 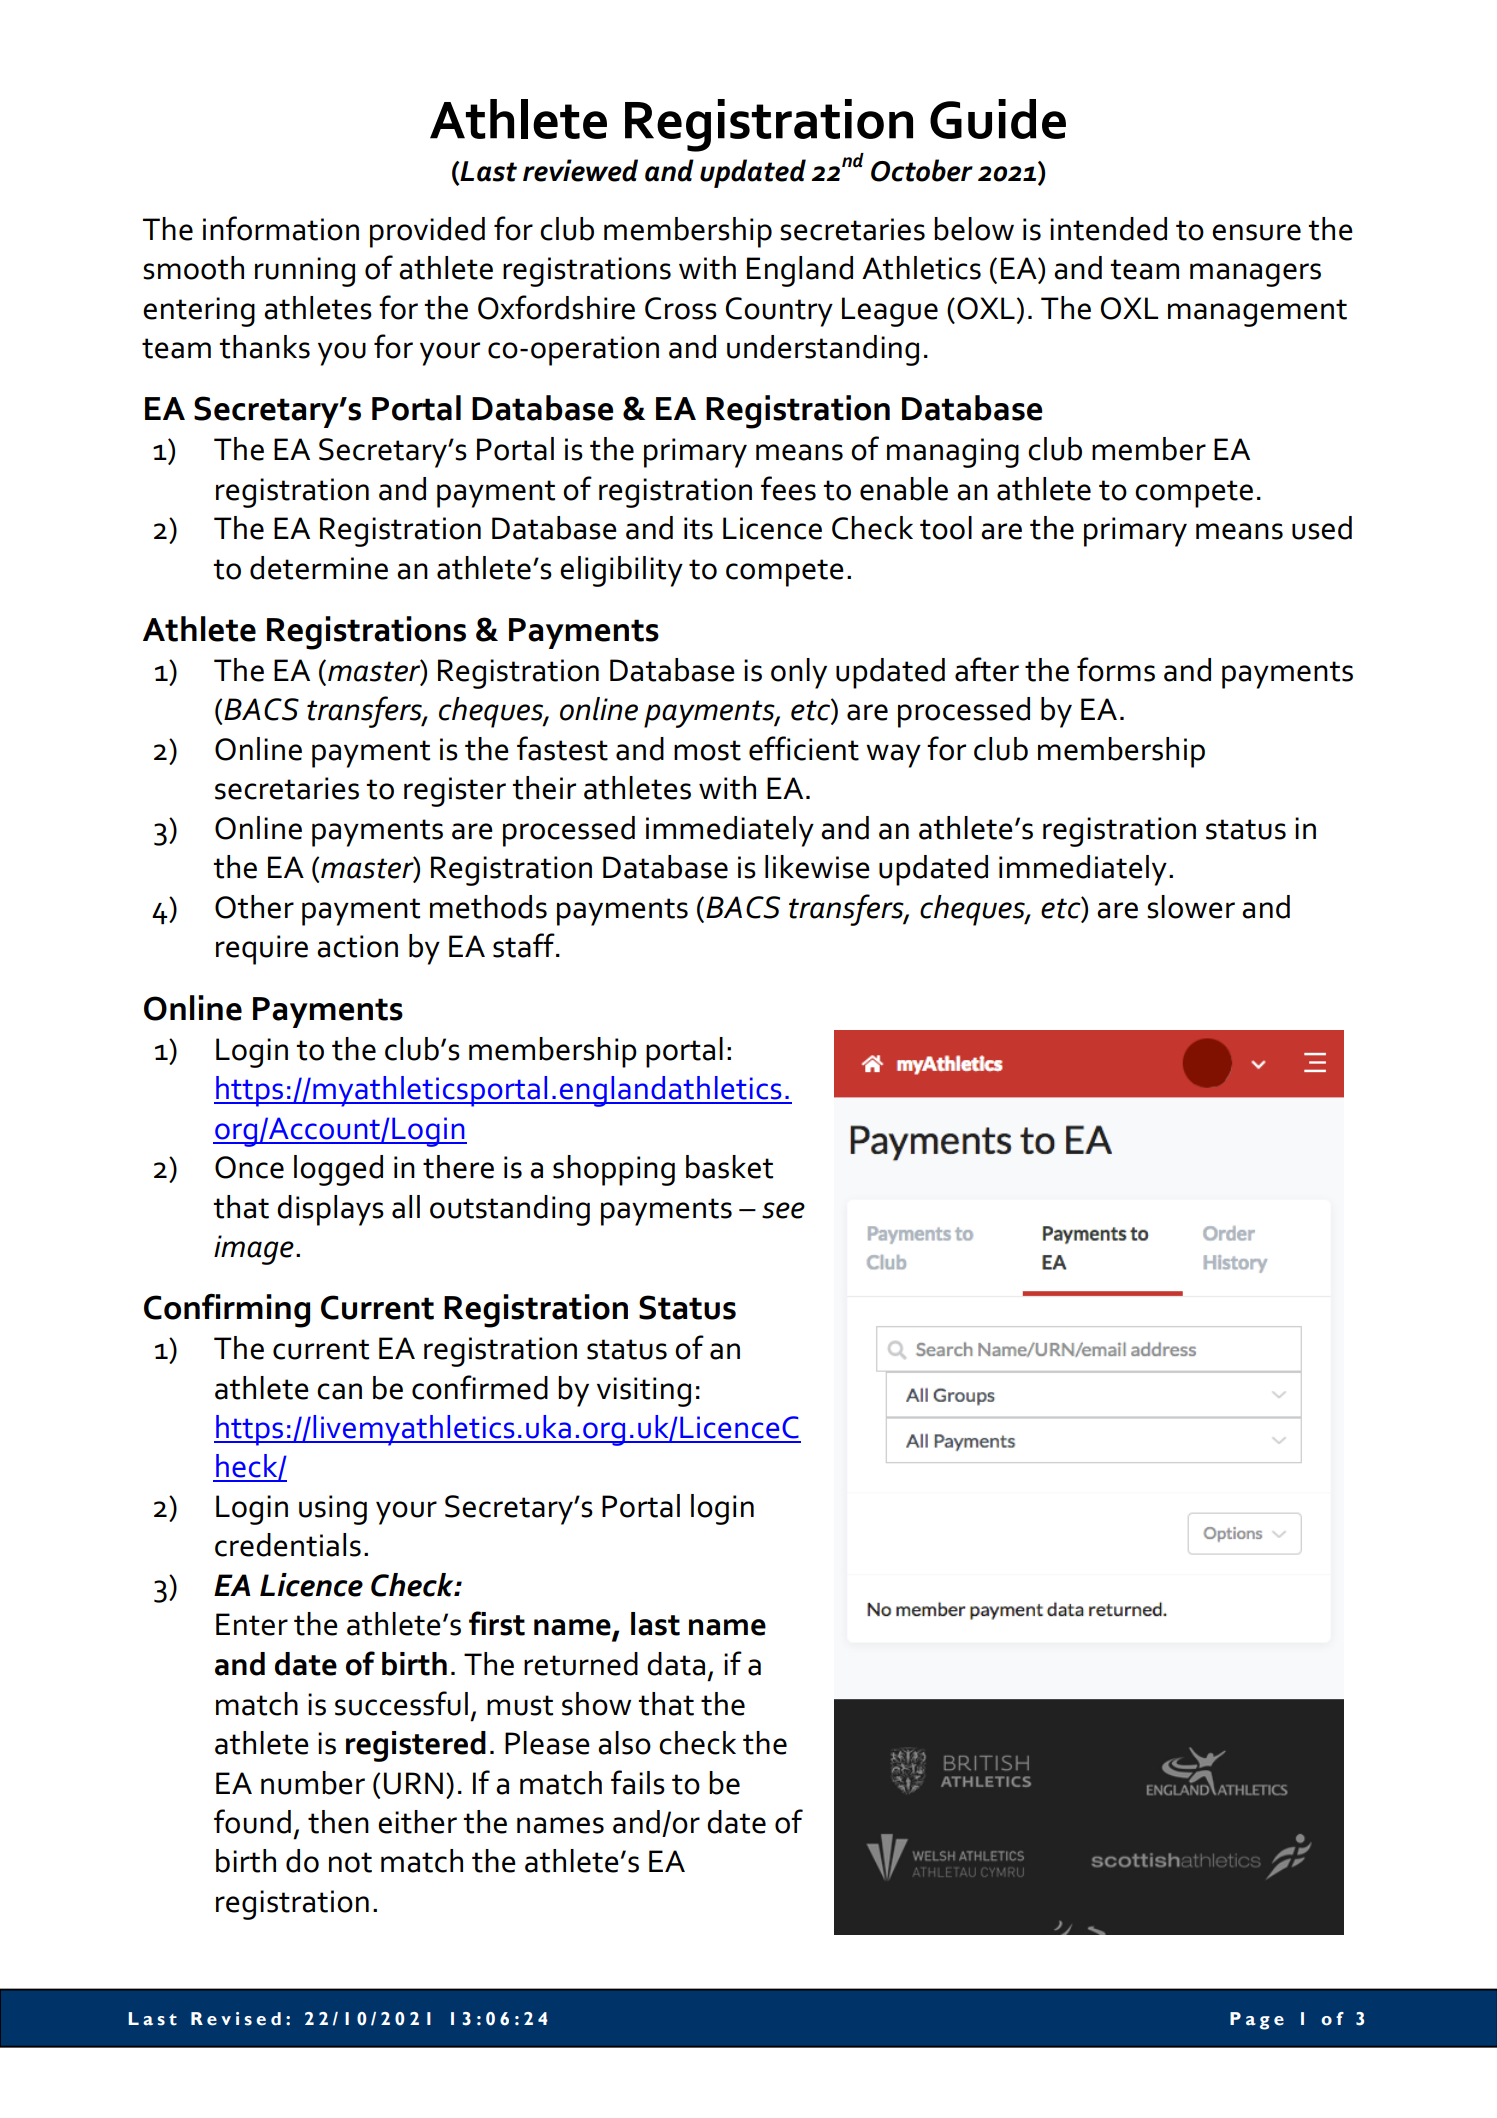 What do you see at coordinates (638, 1782) in the screenshot?
I see `fails` at bounding box center [638, 1782].
